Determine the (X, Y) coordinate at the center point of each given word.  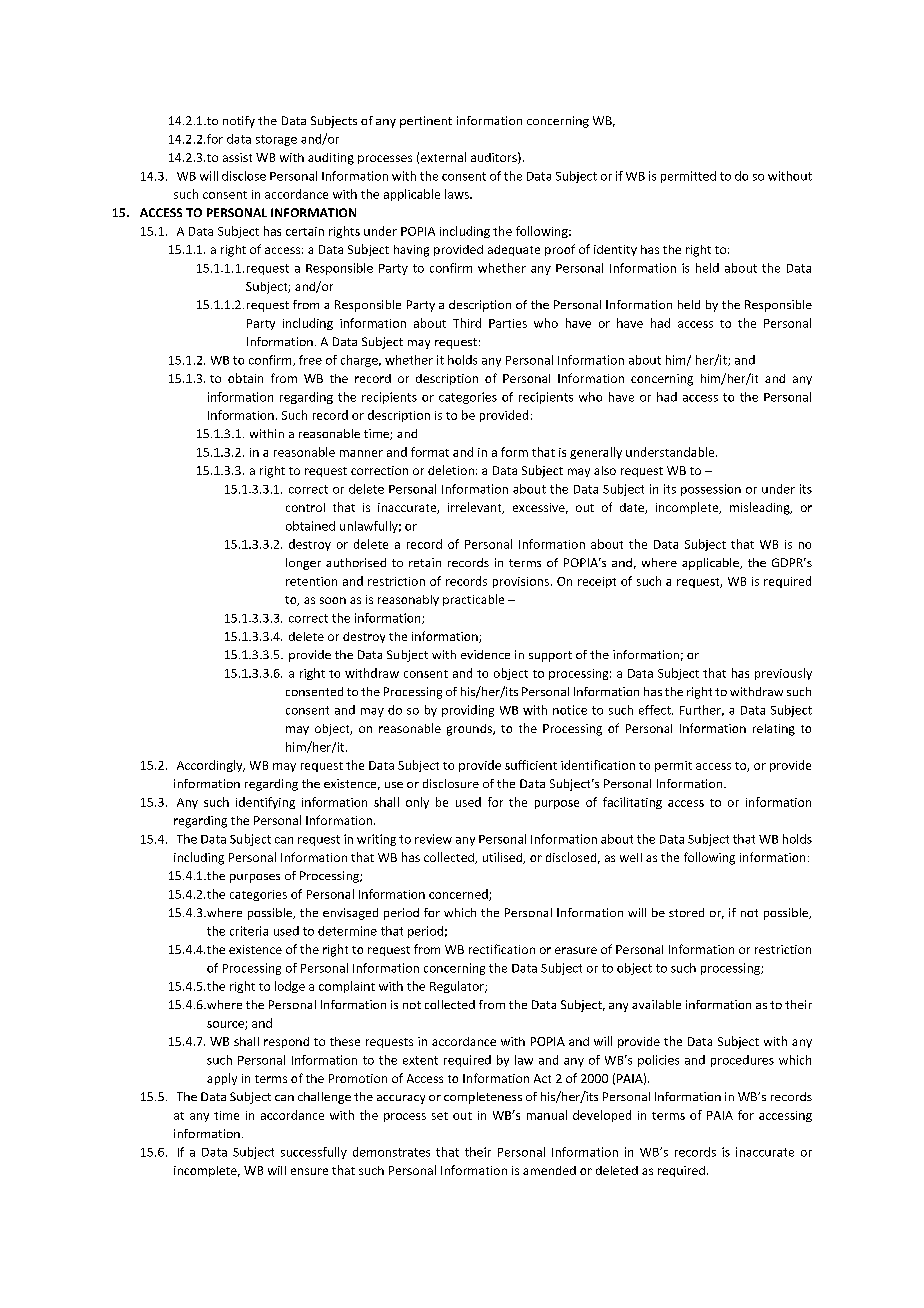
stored (686, 912)
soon (333, 600)
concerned (459, 895)
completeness (483, 1098)
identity (615, 250)
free (310, 360)
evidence (485, 654)
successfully (314, 1153)
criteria (249, 931)
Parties (508, 323)
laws (458, 194)
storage (276, 140)
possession (711, 490)
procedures (742, 1061)
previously (783, 674)
